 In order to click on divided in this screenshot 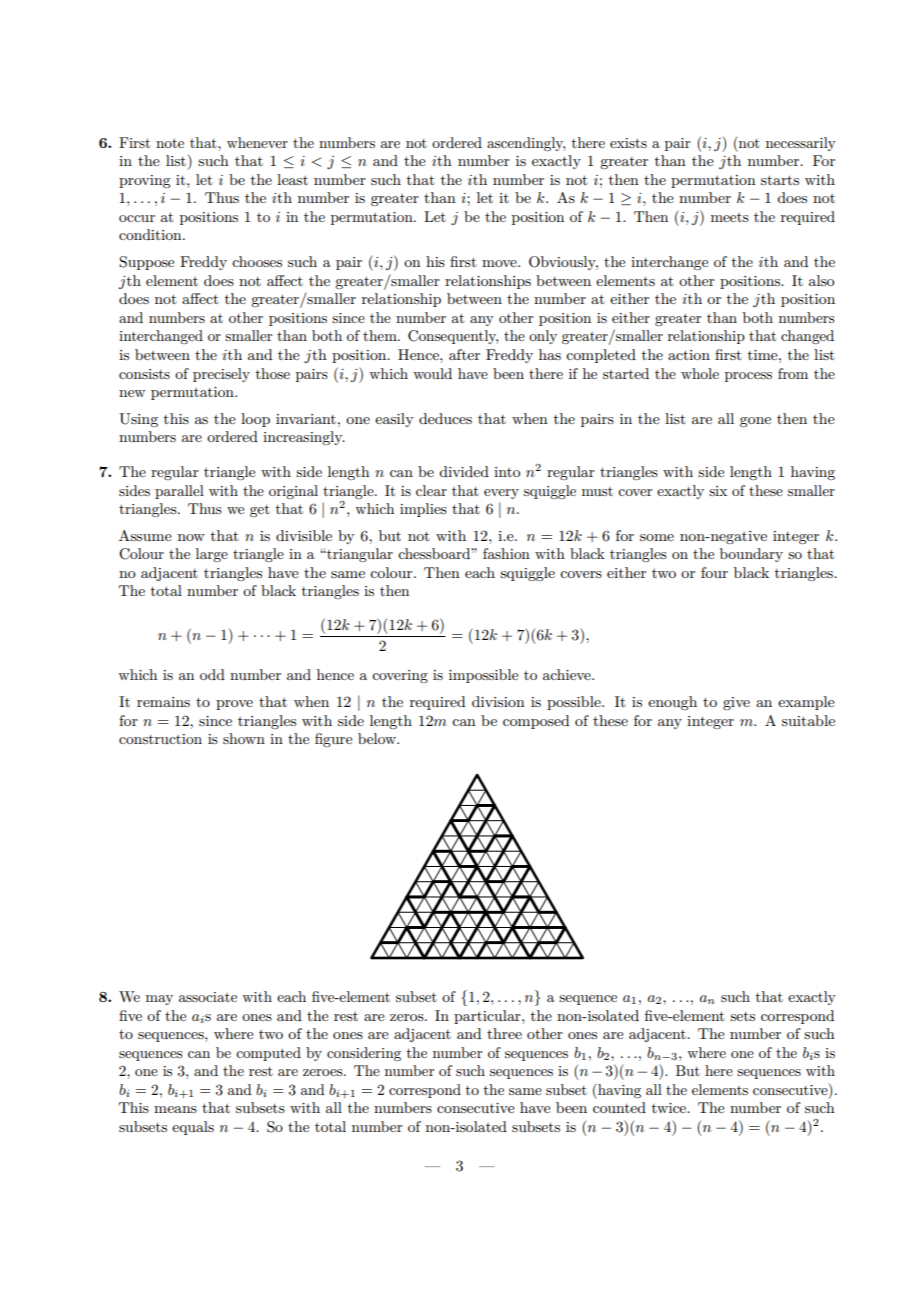, I will do `click(464, 471)`.
